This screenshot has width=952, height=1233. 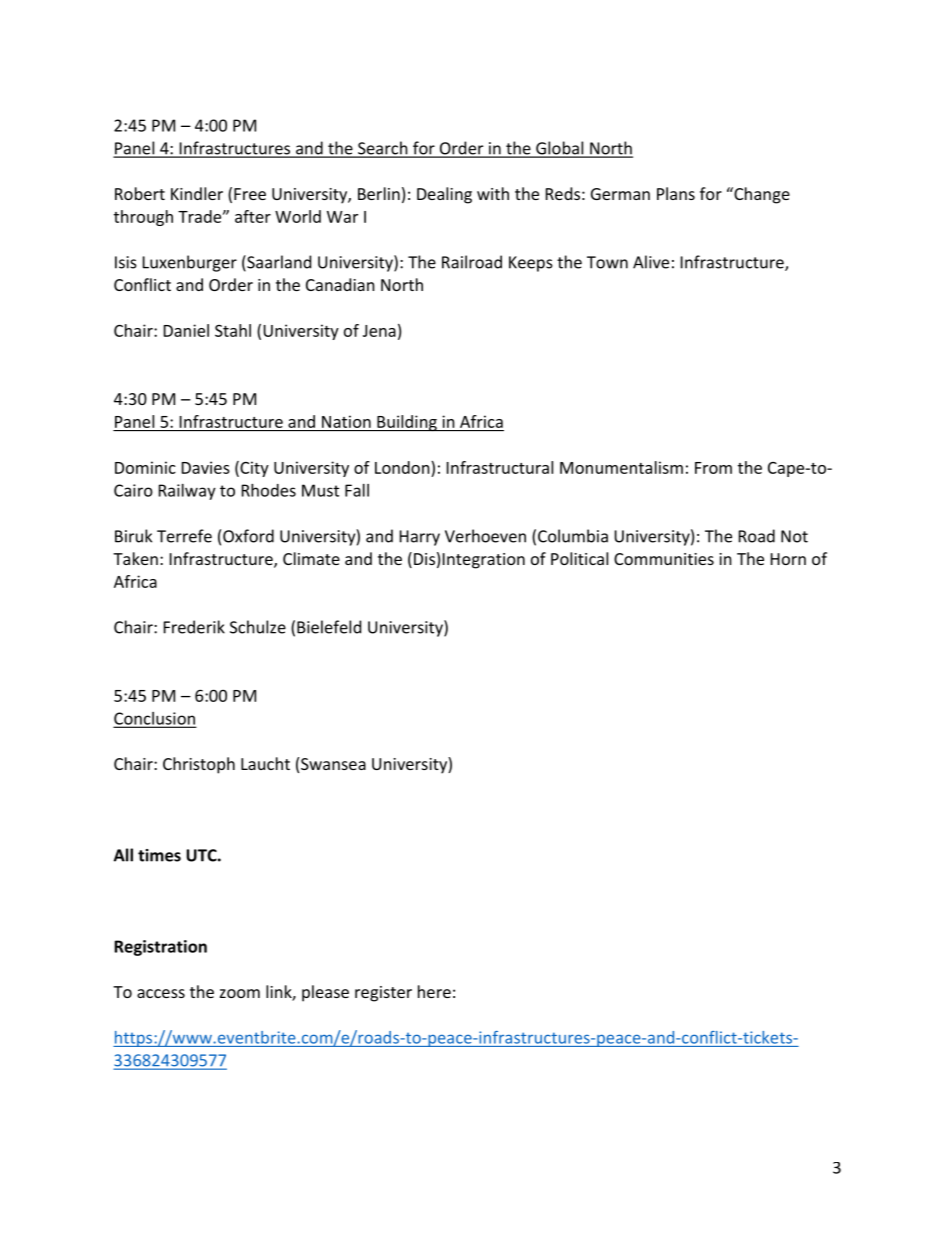 I want to click on zoom, so click(x=240, y=993).
